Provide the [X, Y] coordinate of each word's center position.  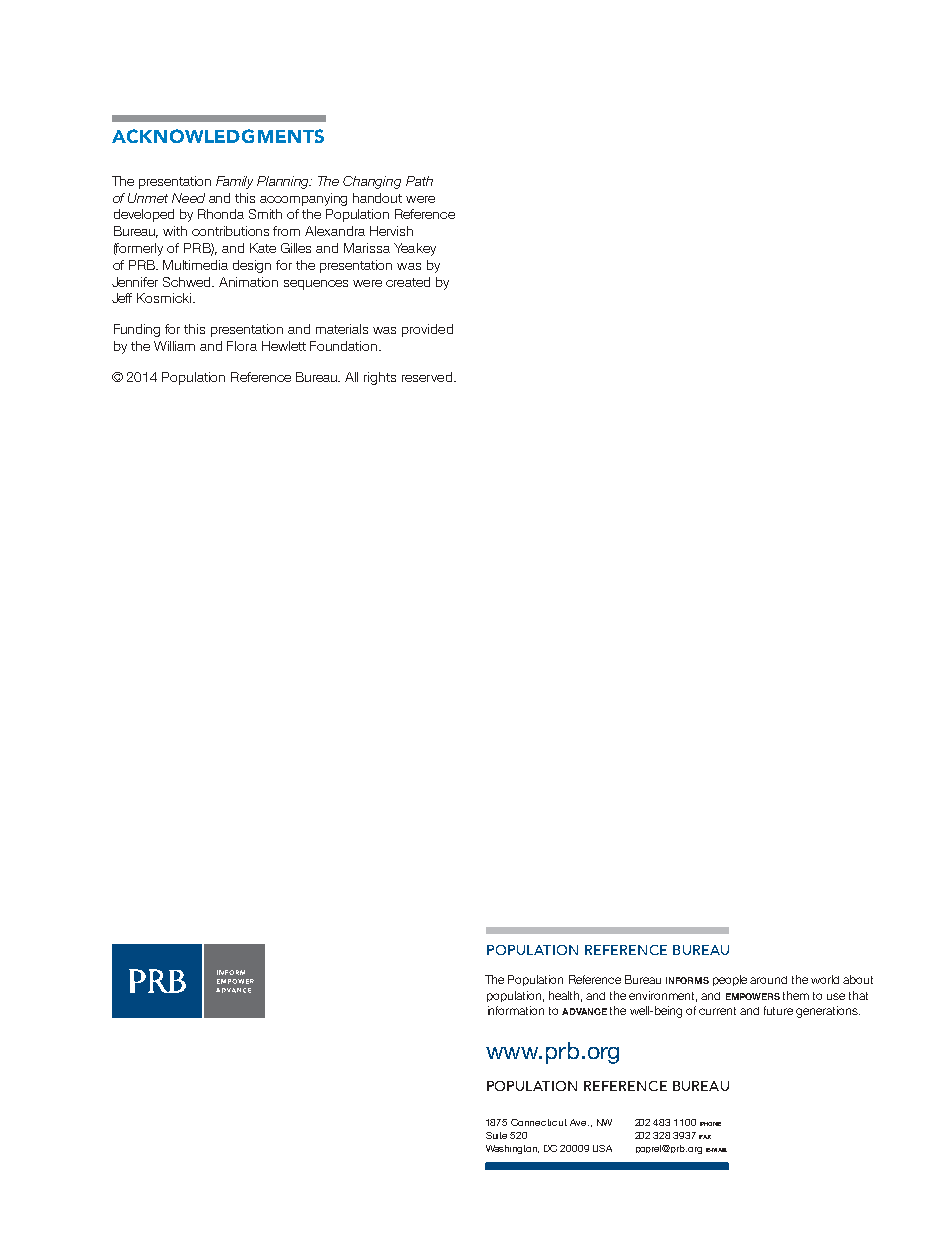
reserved [427, 377]
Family [234, 182]
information [516, 1010]
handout [377, 198]
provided [427, 330]
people [730, 980]
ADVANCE [584, 1011]
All [351, 377]
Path [419, 181]
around [768, 980]
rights [380, 378]
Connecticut [539, 1122]
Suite [496, 1135]
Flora [242, 346]
